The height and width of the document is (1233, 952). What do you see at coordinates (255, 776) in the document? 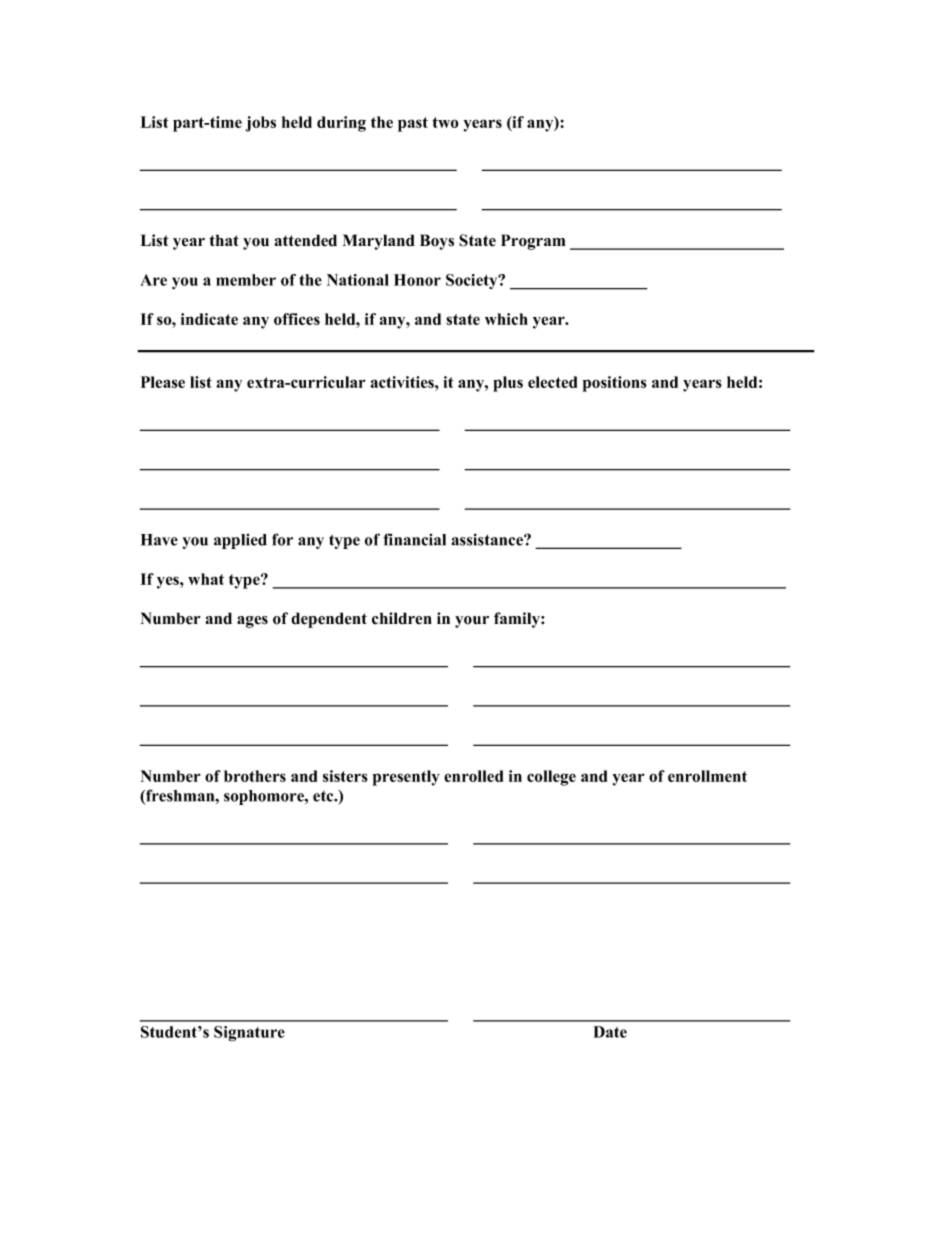
I see `brothers` at bounding box center [255, 776].
